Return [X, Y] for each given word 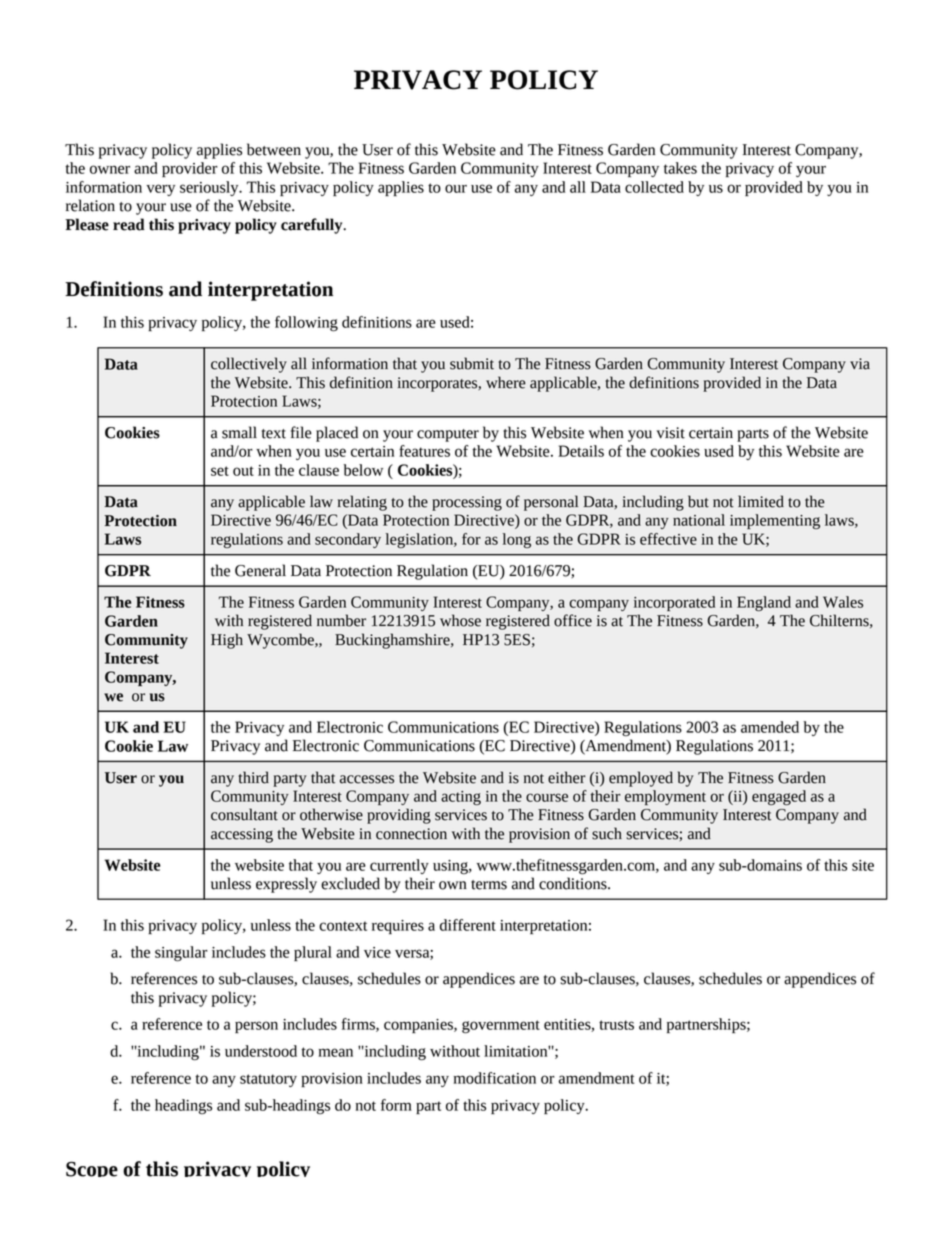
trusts [616, 1025]
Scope [92, 1169]
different [468, 925]
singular [181, 954]
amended [770, 727]
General [260, 570]
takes [680, 168]
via [860, 364]
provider [190, 169]
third [254, 777]
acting [461, 798]
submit [472, 363]
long [517, 540]
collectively [249, 365]
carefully [313, 226]
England [764, 603]
